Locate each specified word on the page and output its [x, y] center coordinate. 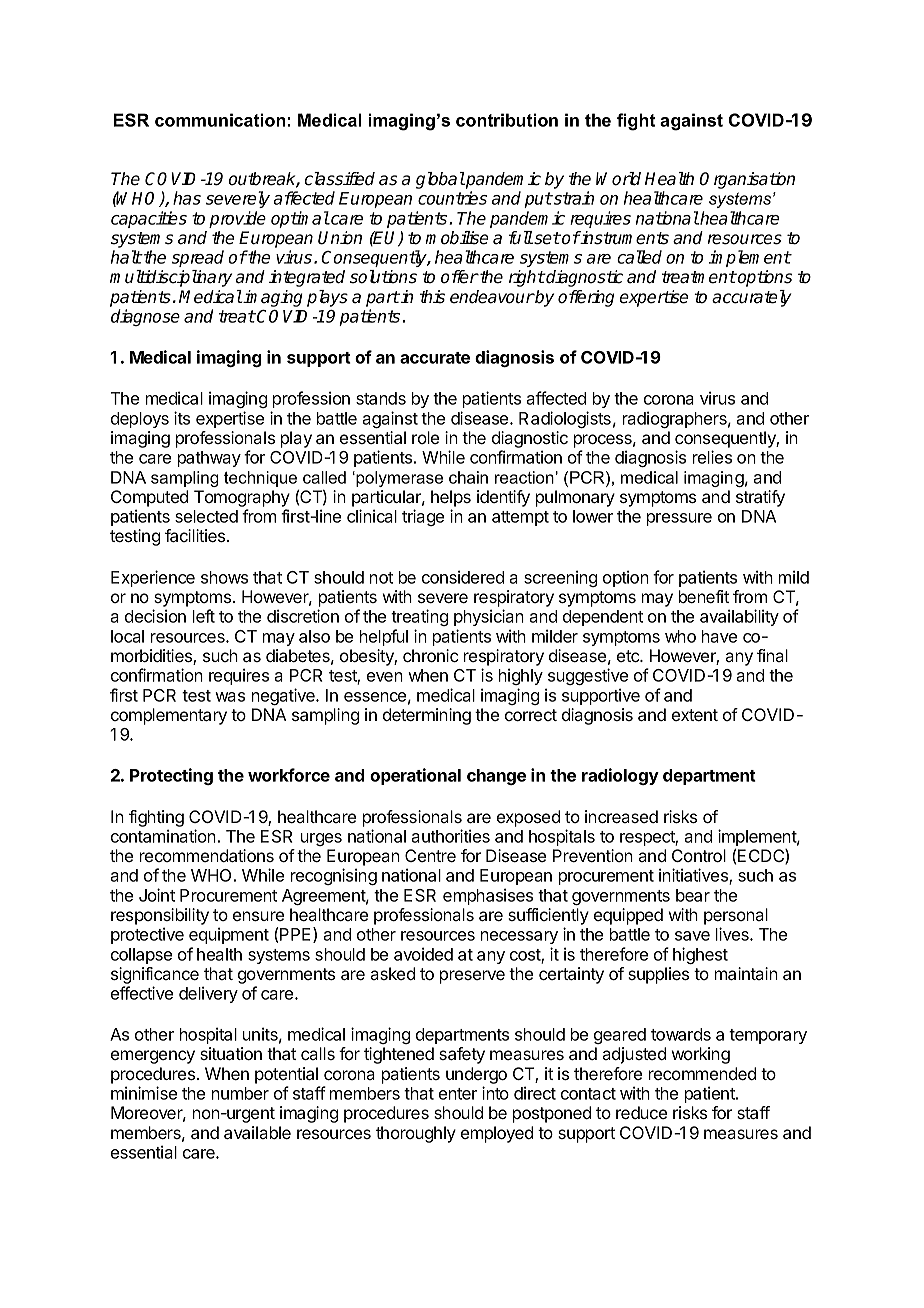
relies [712, 457]
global [440, 180]
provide [237, 219]
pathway [209, 459]
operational [415, 776]
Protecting [171, 776]
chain [468, 477]
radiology [620, 776]
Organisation [747, 180]
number [240, 1093]
